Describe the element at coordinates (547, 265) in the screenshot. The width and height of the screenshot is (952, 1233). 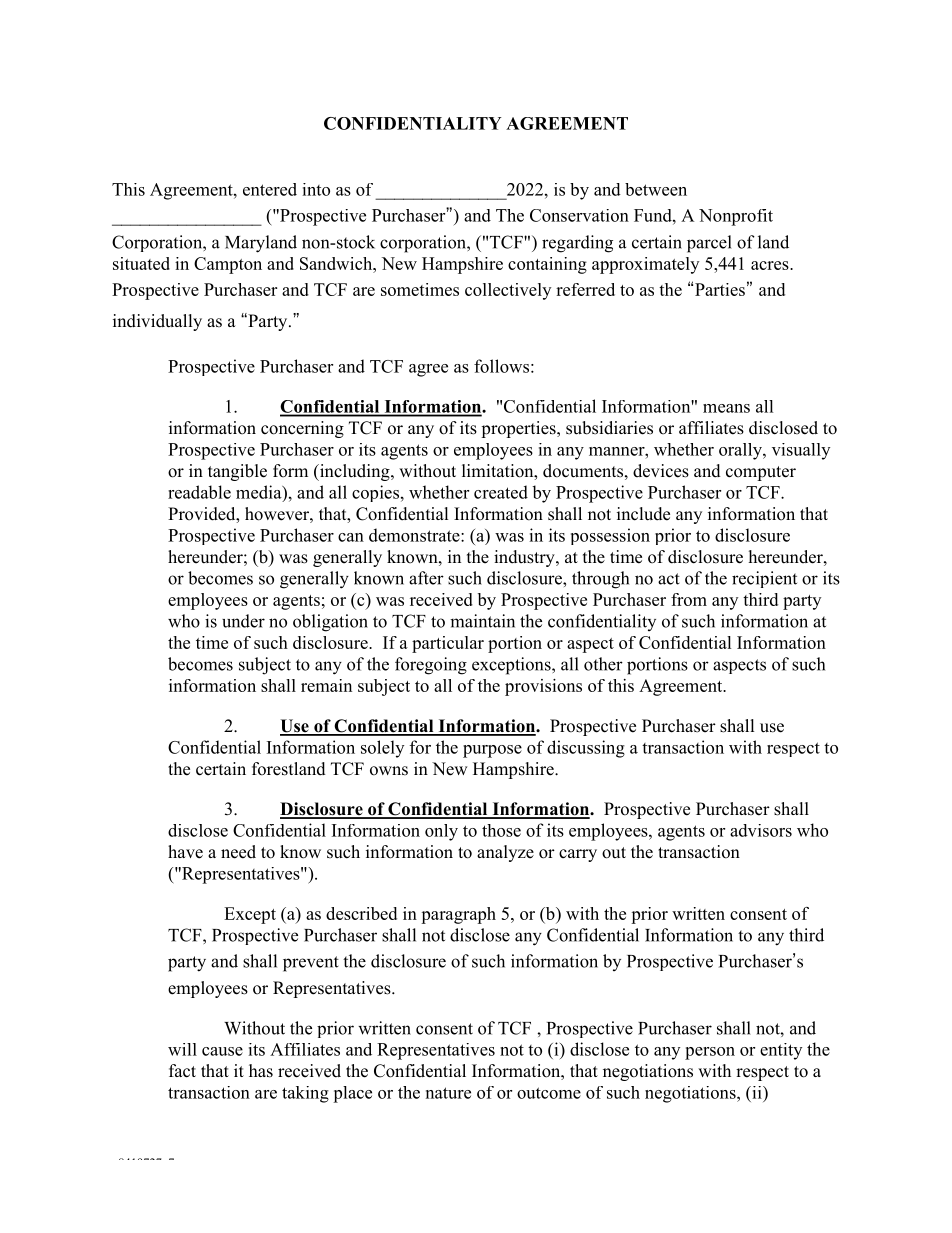
I see `containing` at that location.
